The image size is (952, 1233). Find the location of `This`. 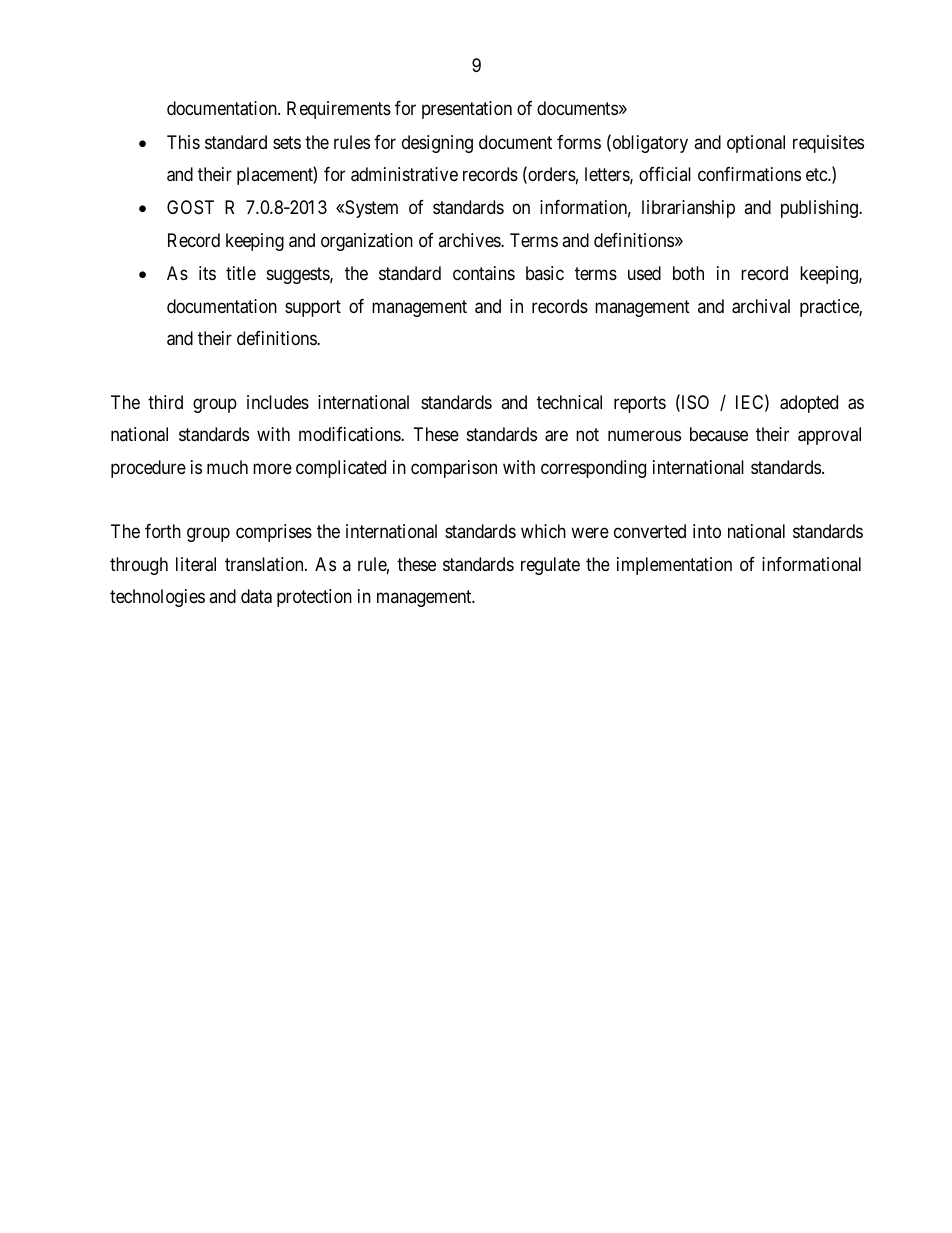

This is located at coordinates (183, 142).
